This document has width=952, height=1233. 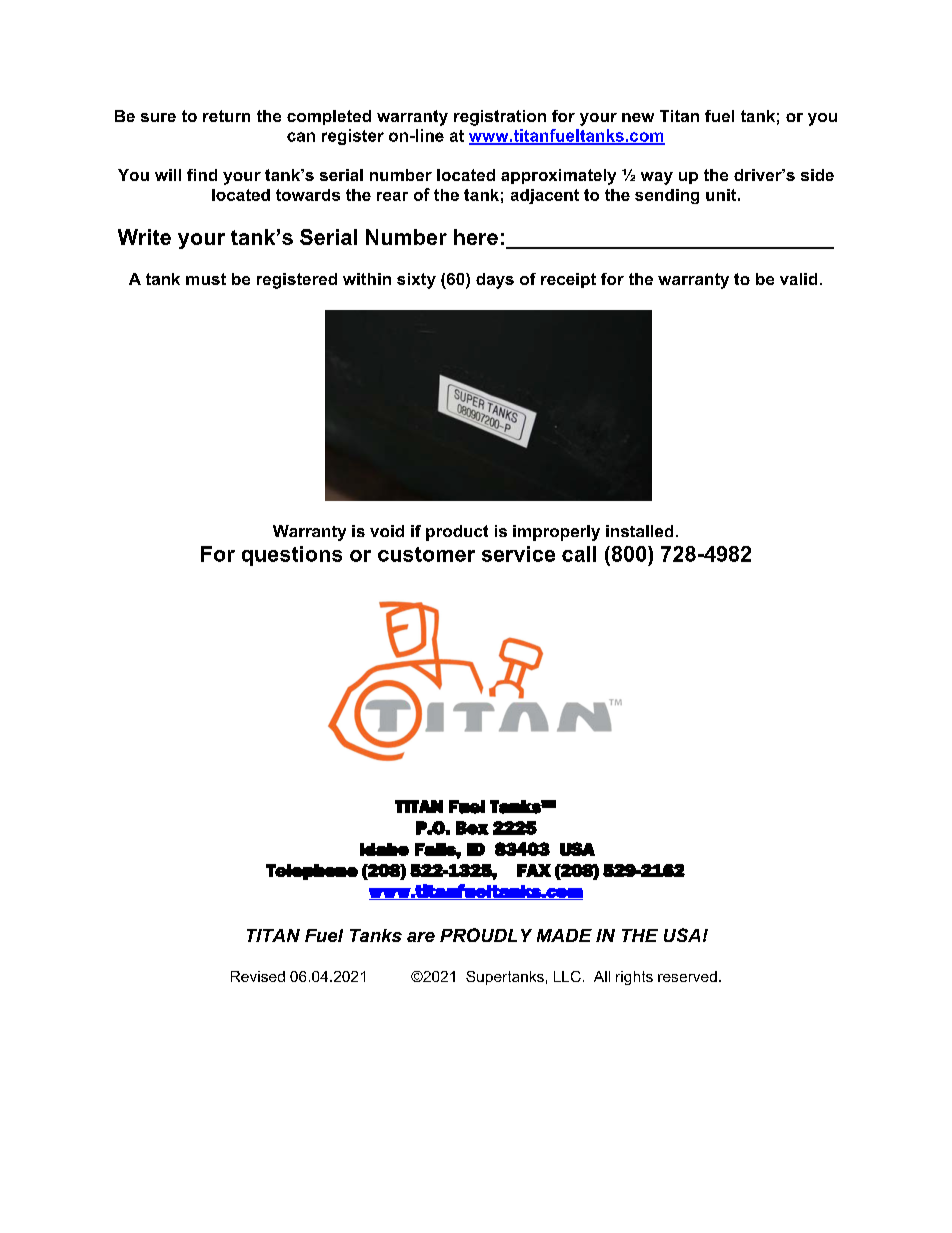 I want to click on product, so click(x=457, y=533).
